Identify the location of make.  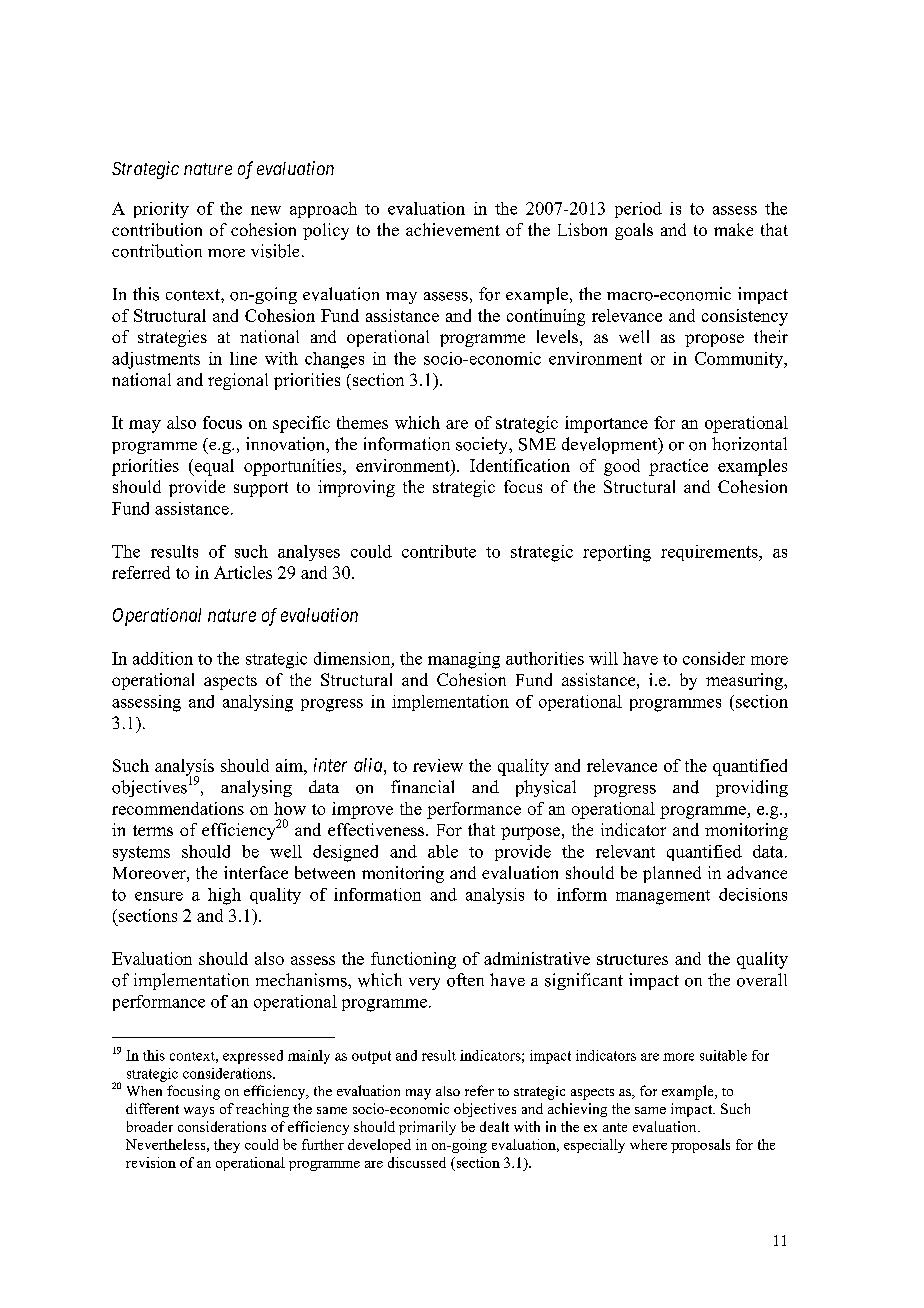
(733, 229).
